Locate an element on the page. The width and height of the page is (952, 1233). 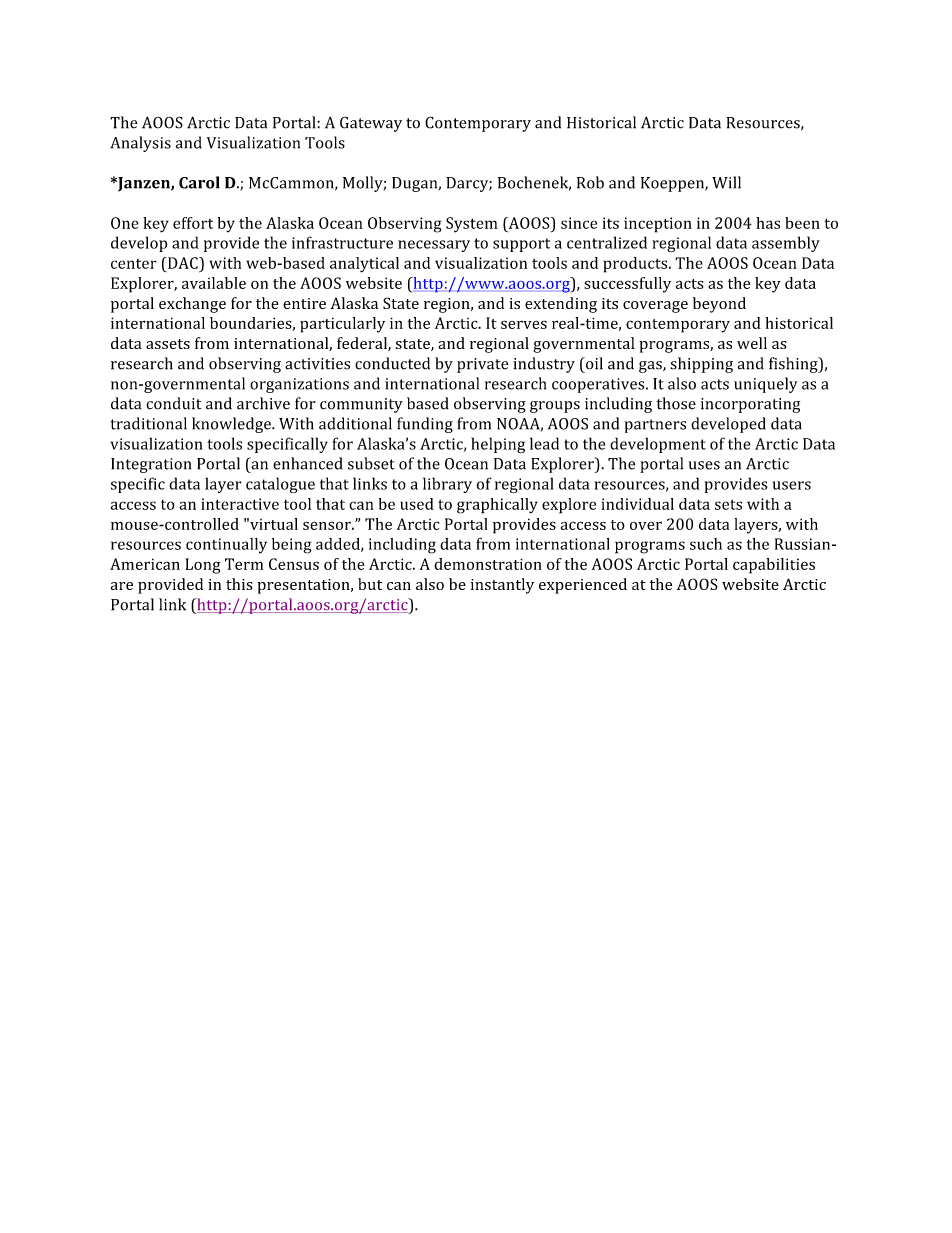
knowledge is located at coordinates (232, 425).
